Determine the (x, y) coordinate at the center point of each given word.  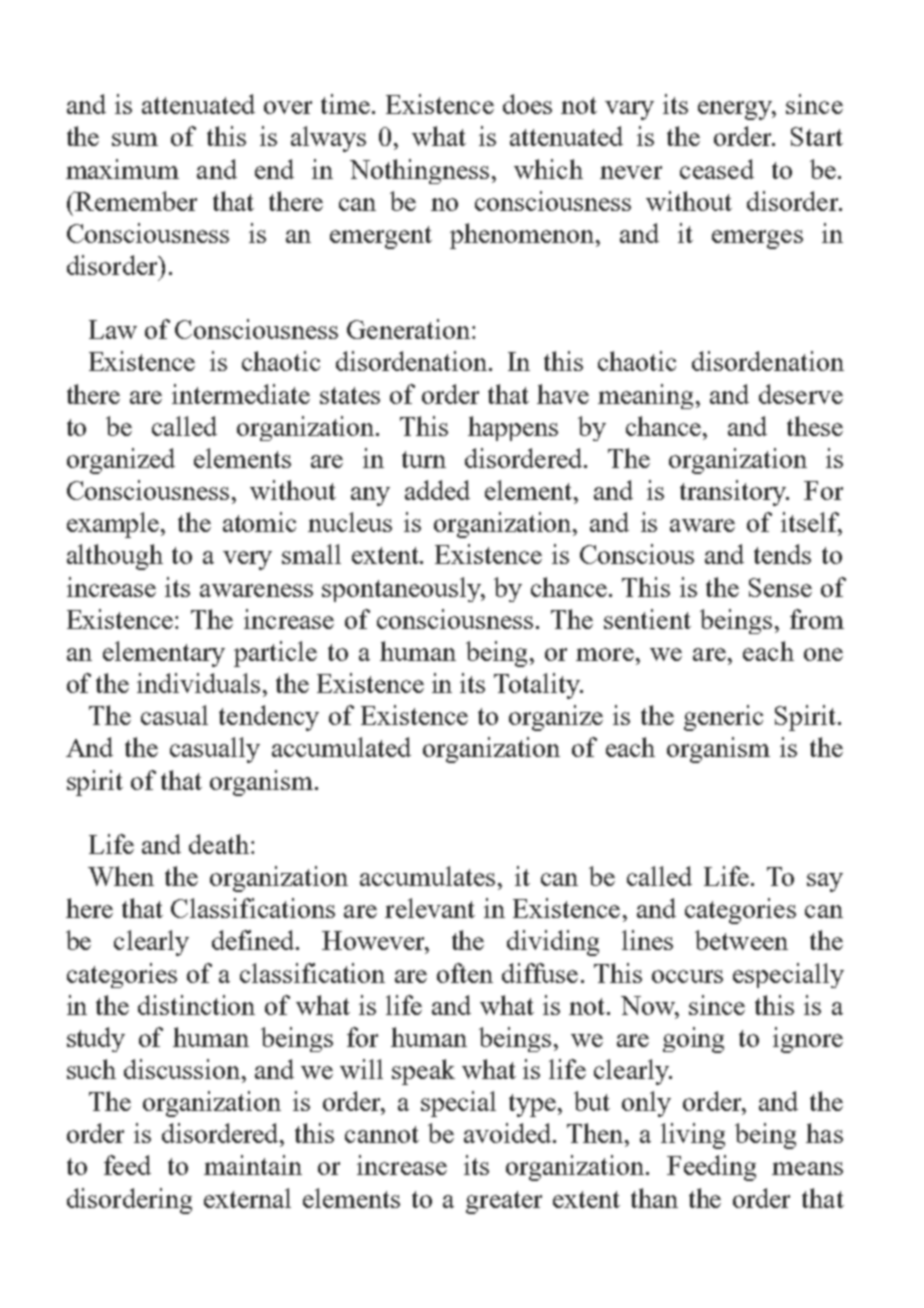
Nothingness (419, 171)
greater (504, 1202)
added (437, 490)
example (114, 525)
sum (135, 139)
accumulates (427, 876)
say (825, 882)
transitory (734, 493)
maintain (253, 1165)
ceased (717, 169)
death (219, 844)
